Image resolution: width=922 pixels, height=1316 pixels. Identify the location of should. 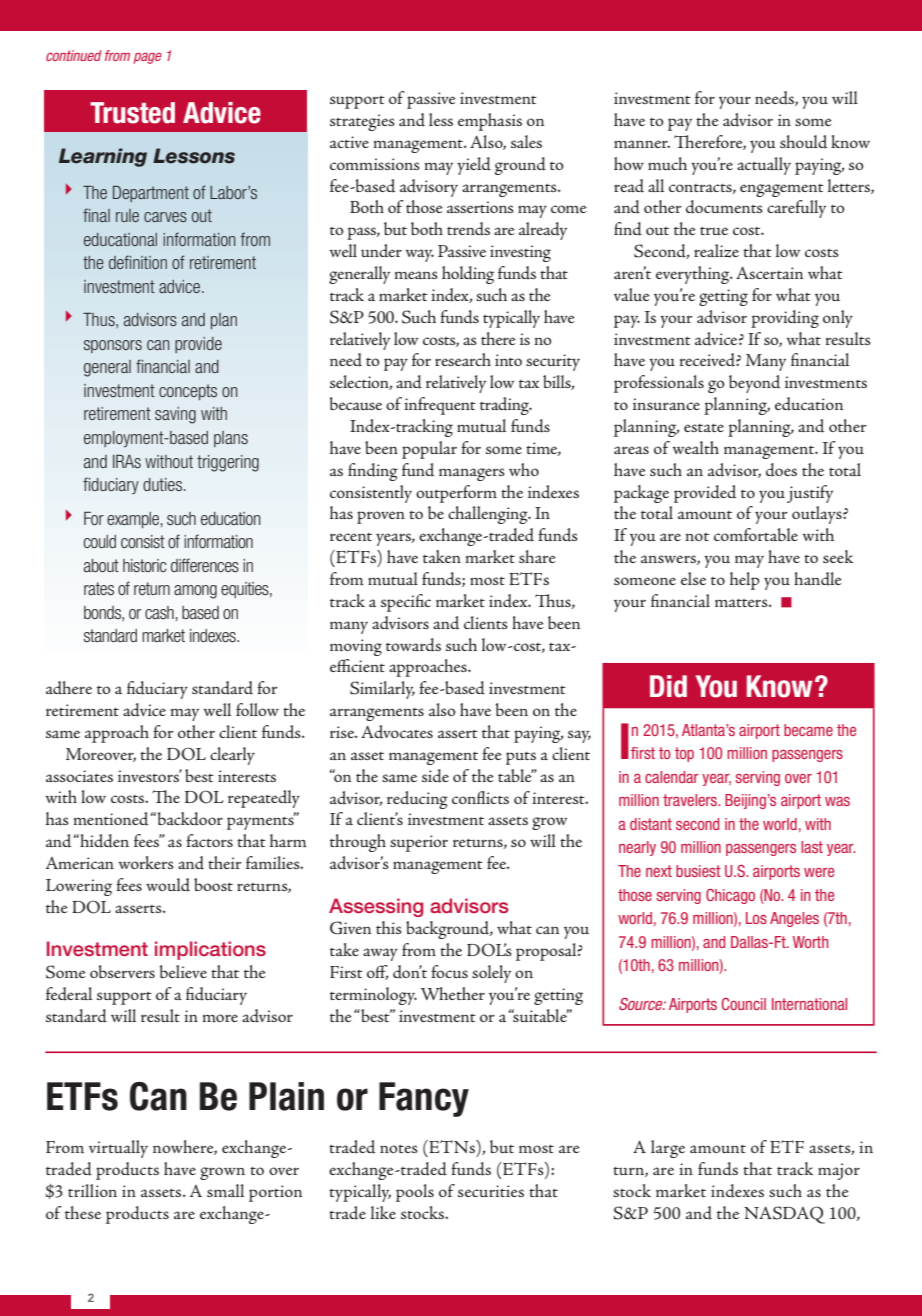
(803, 142).
